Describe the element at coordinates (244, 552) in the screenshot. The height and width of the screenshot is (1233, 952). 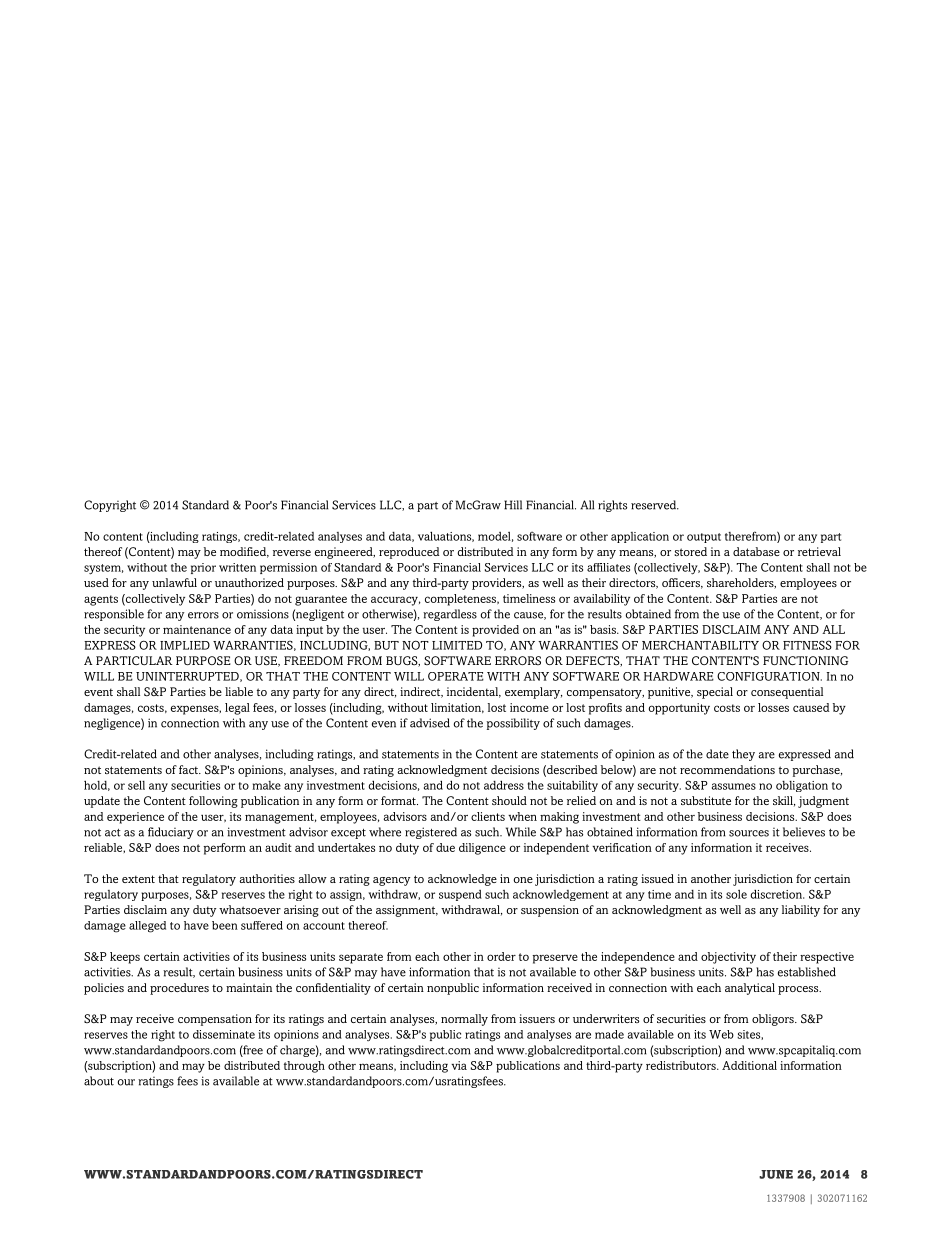
I see `modified` at that location.
